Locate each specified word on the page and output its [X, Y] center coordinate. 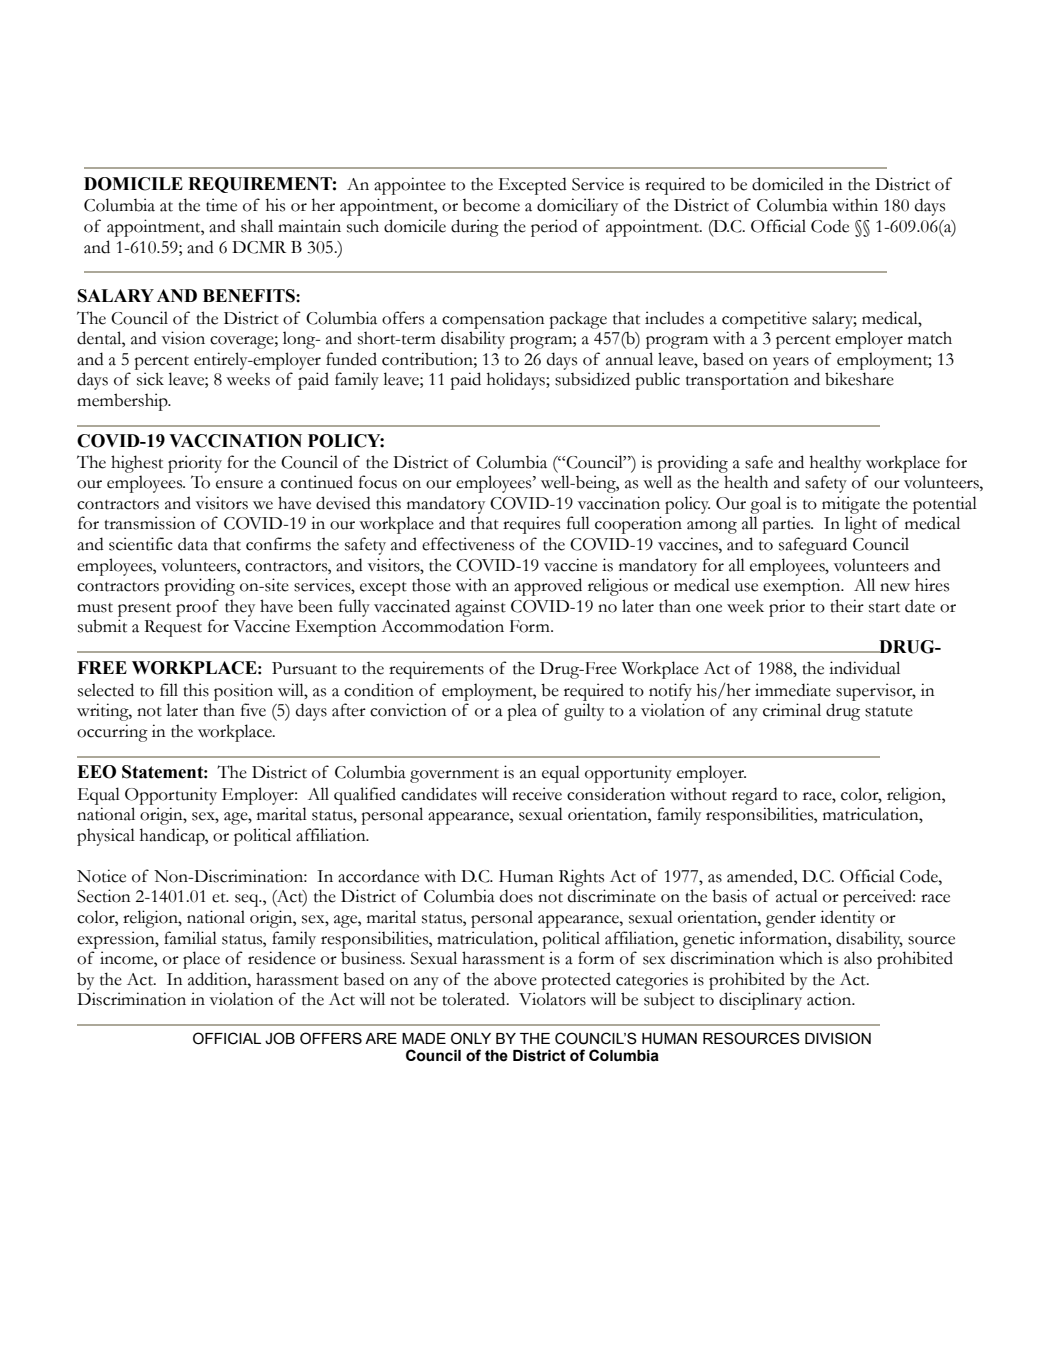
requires [531, 525]
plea [522, 712]
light [861, 525]
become [491, 205]
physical [106, 837]
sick [150, 379]
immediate [793, 690]
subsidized [592, 379]
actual [797, 896]
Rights [581, 878]
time [221, 205]
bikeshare [859, 379]
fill [169, 689]
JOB [280, 1038]
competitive [764, 320]
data [193, 544]
